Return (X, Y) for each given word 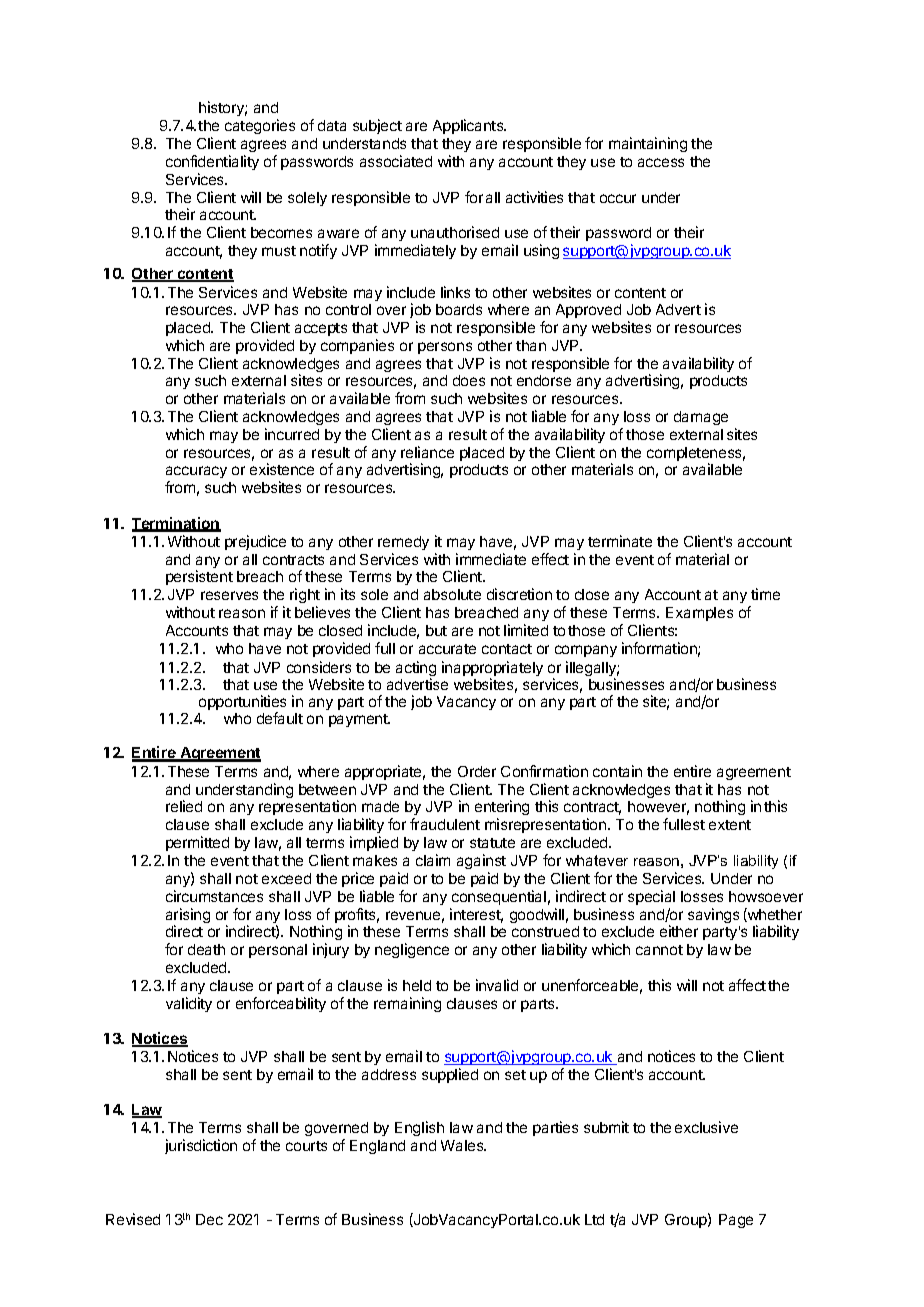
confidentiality (212, 162)
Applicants (469, 126)
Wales (463, 1145)
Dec (209, 1219)
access (661, 162)
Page (736, 1221)
